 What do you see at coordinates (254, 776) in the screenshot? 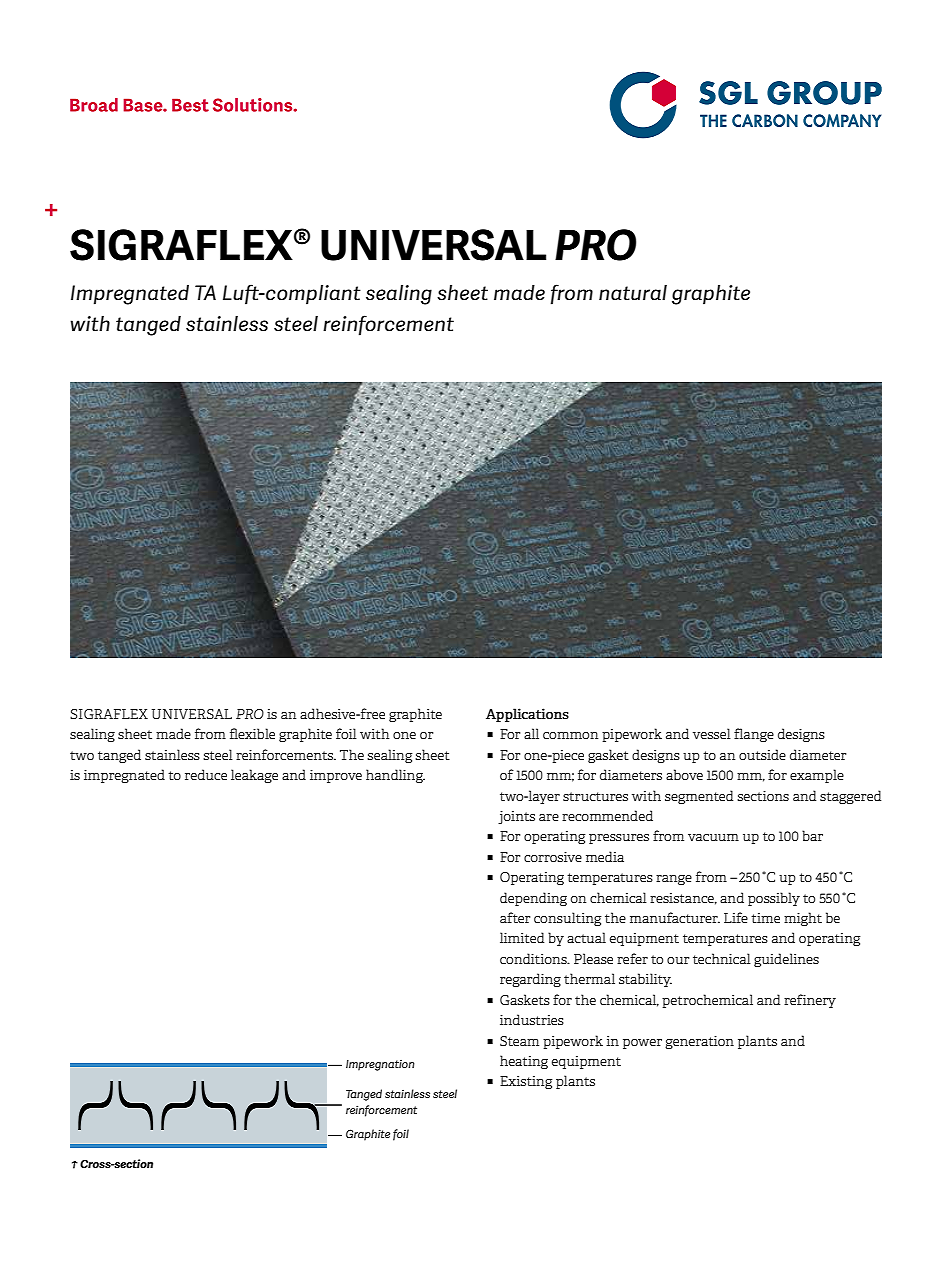
I see `leakage` at bounding box center [254, 776].
